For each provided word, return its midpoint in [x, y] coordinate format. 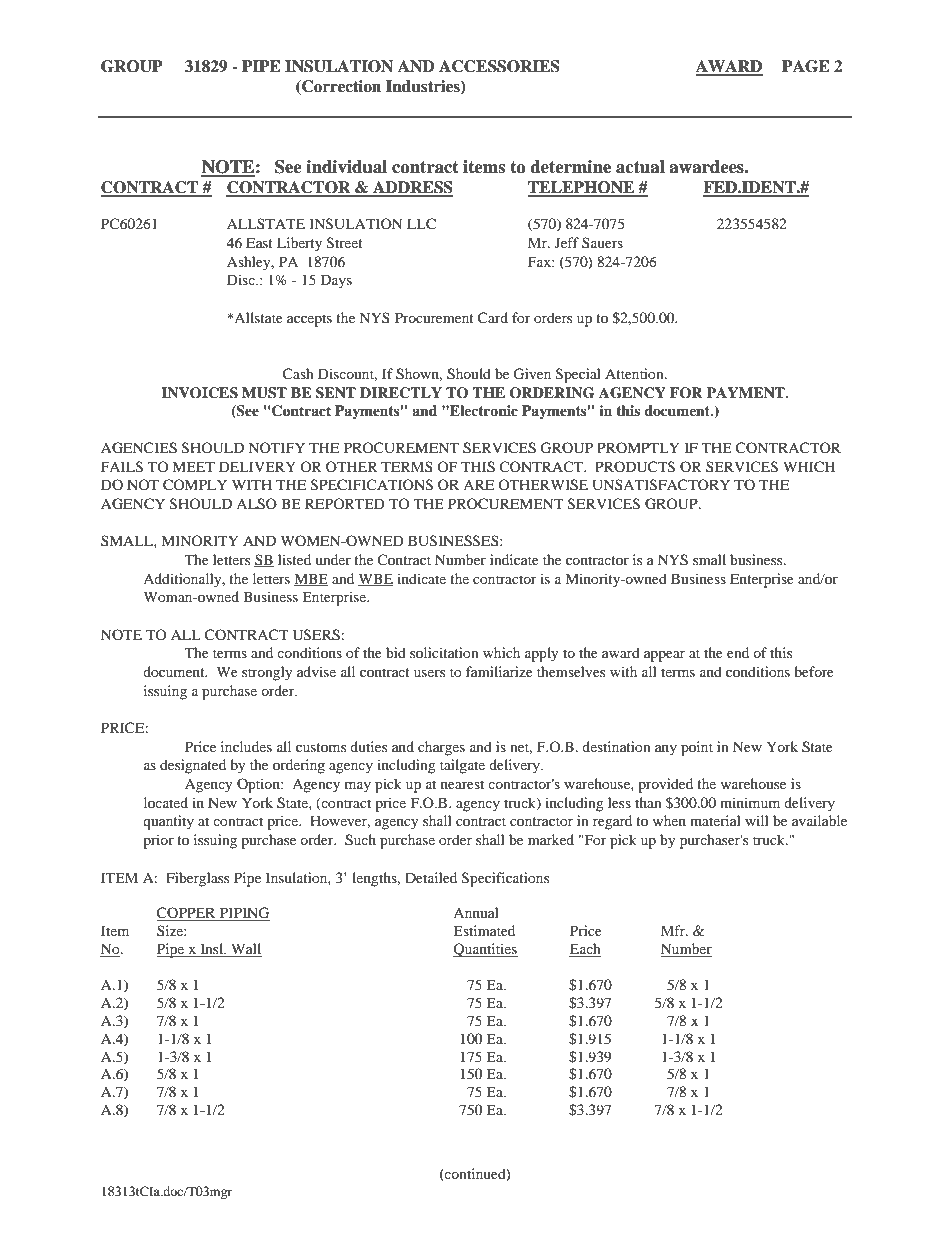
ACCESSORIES [499, 66]
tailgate [462, 766]
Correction [340, 86]
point [697, 748]
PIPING [243, 914]
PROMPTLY [638, 447]
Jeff [567, 242]
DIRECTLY [401, 393]
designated [193, 766]
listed [294, 559]
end [738, 652]
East [259, 242]
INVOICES [199, 393]
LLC [421, 224]
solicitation [444, 652]
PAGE [806, 66]
